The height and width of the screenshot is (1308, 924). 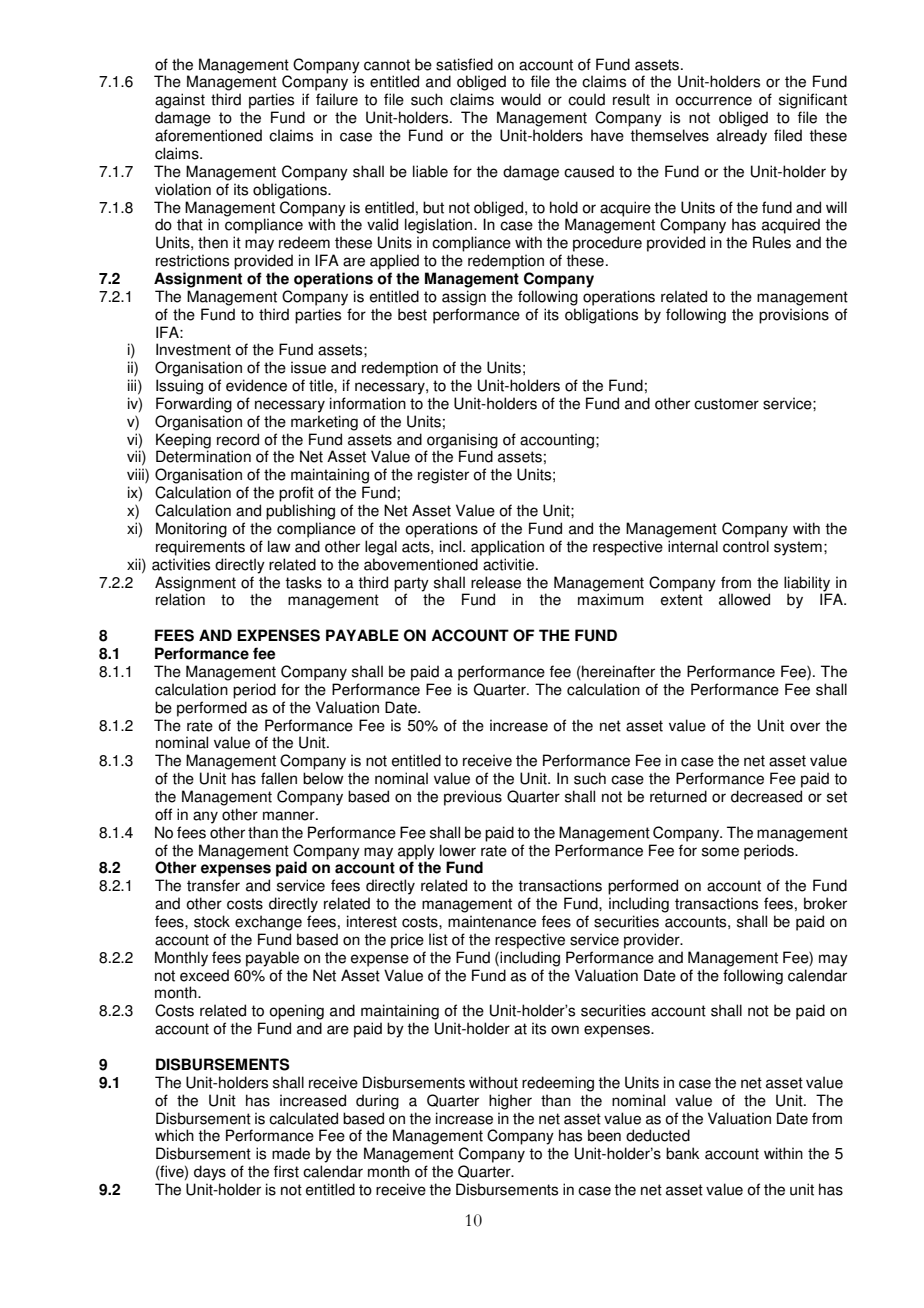 I want to click on occurrence, so click(x=713, y=101).
